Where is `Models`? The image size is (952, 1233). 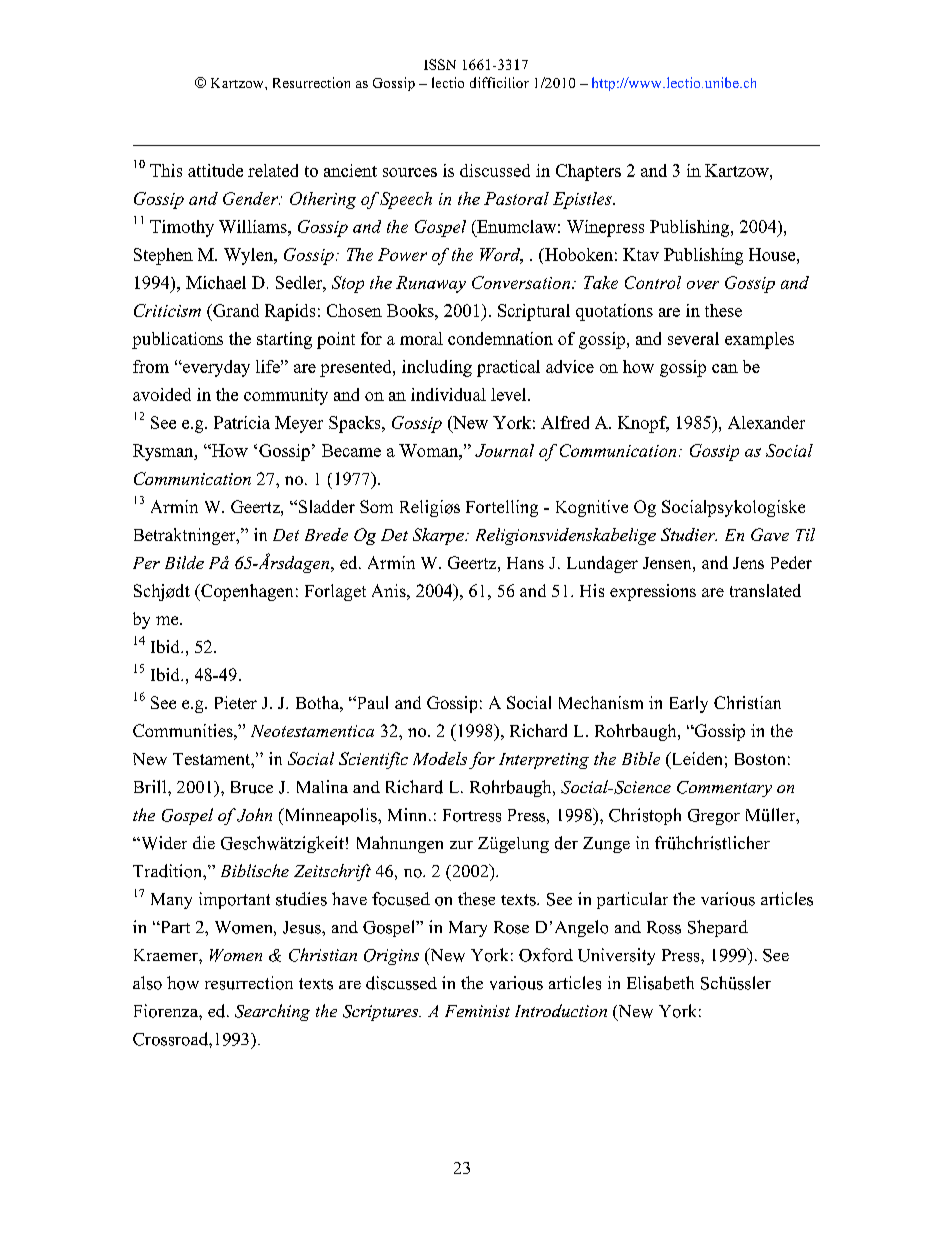
Models is located at coordinates (440, 758).
